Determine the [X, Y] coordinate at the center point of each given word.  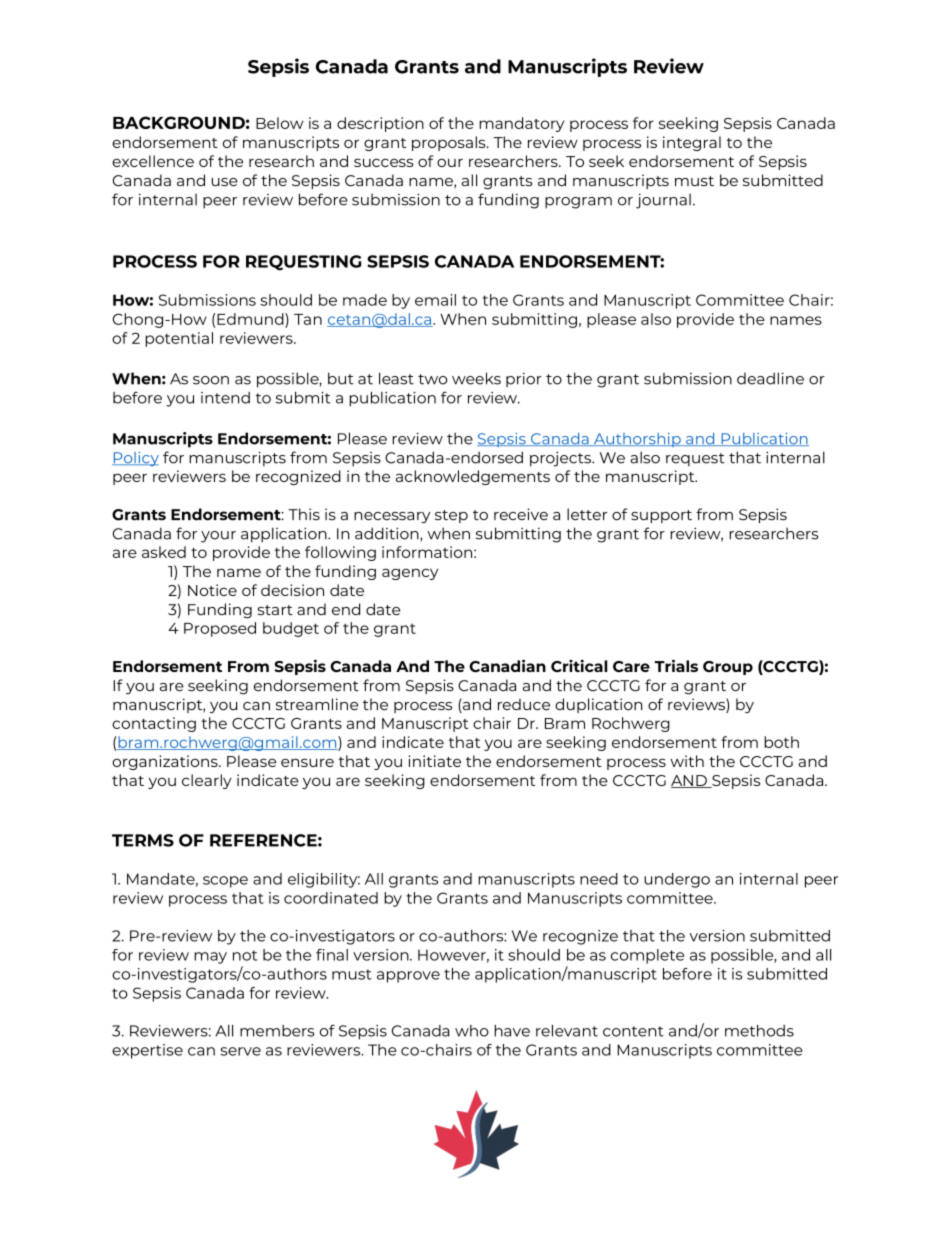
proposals [450, 143]
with [687, 761]
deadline [770, 378]
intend [225, 398]
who [472, 1031]
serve [240, 1051]
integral [692, 143]
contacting [154, 724]
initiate [434, 761]
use [225, 182]
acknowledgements [473, 477]
